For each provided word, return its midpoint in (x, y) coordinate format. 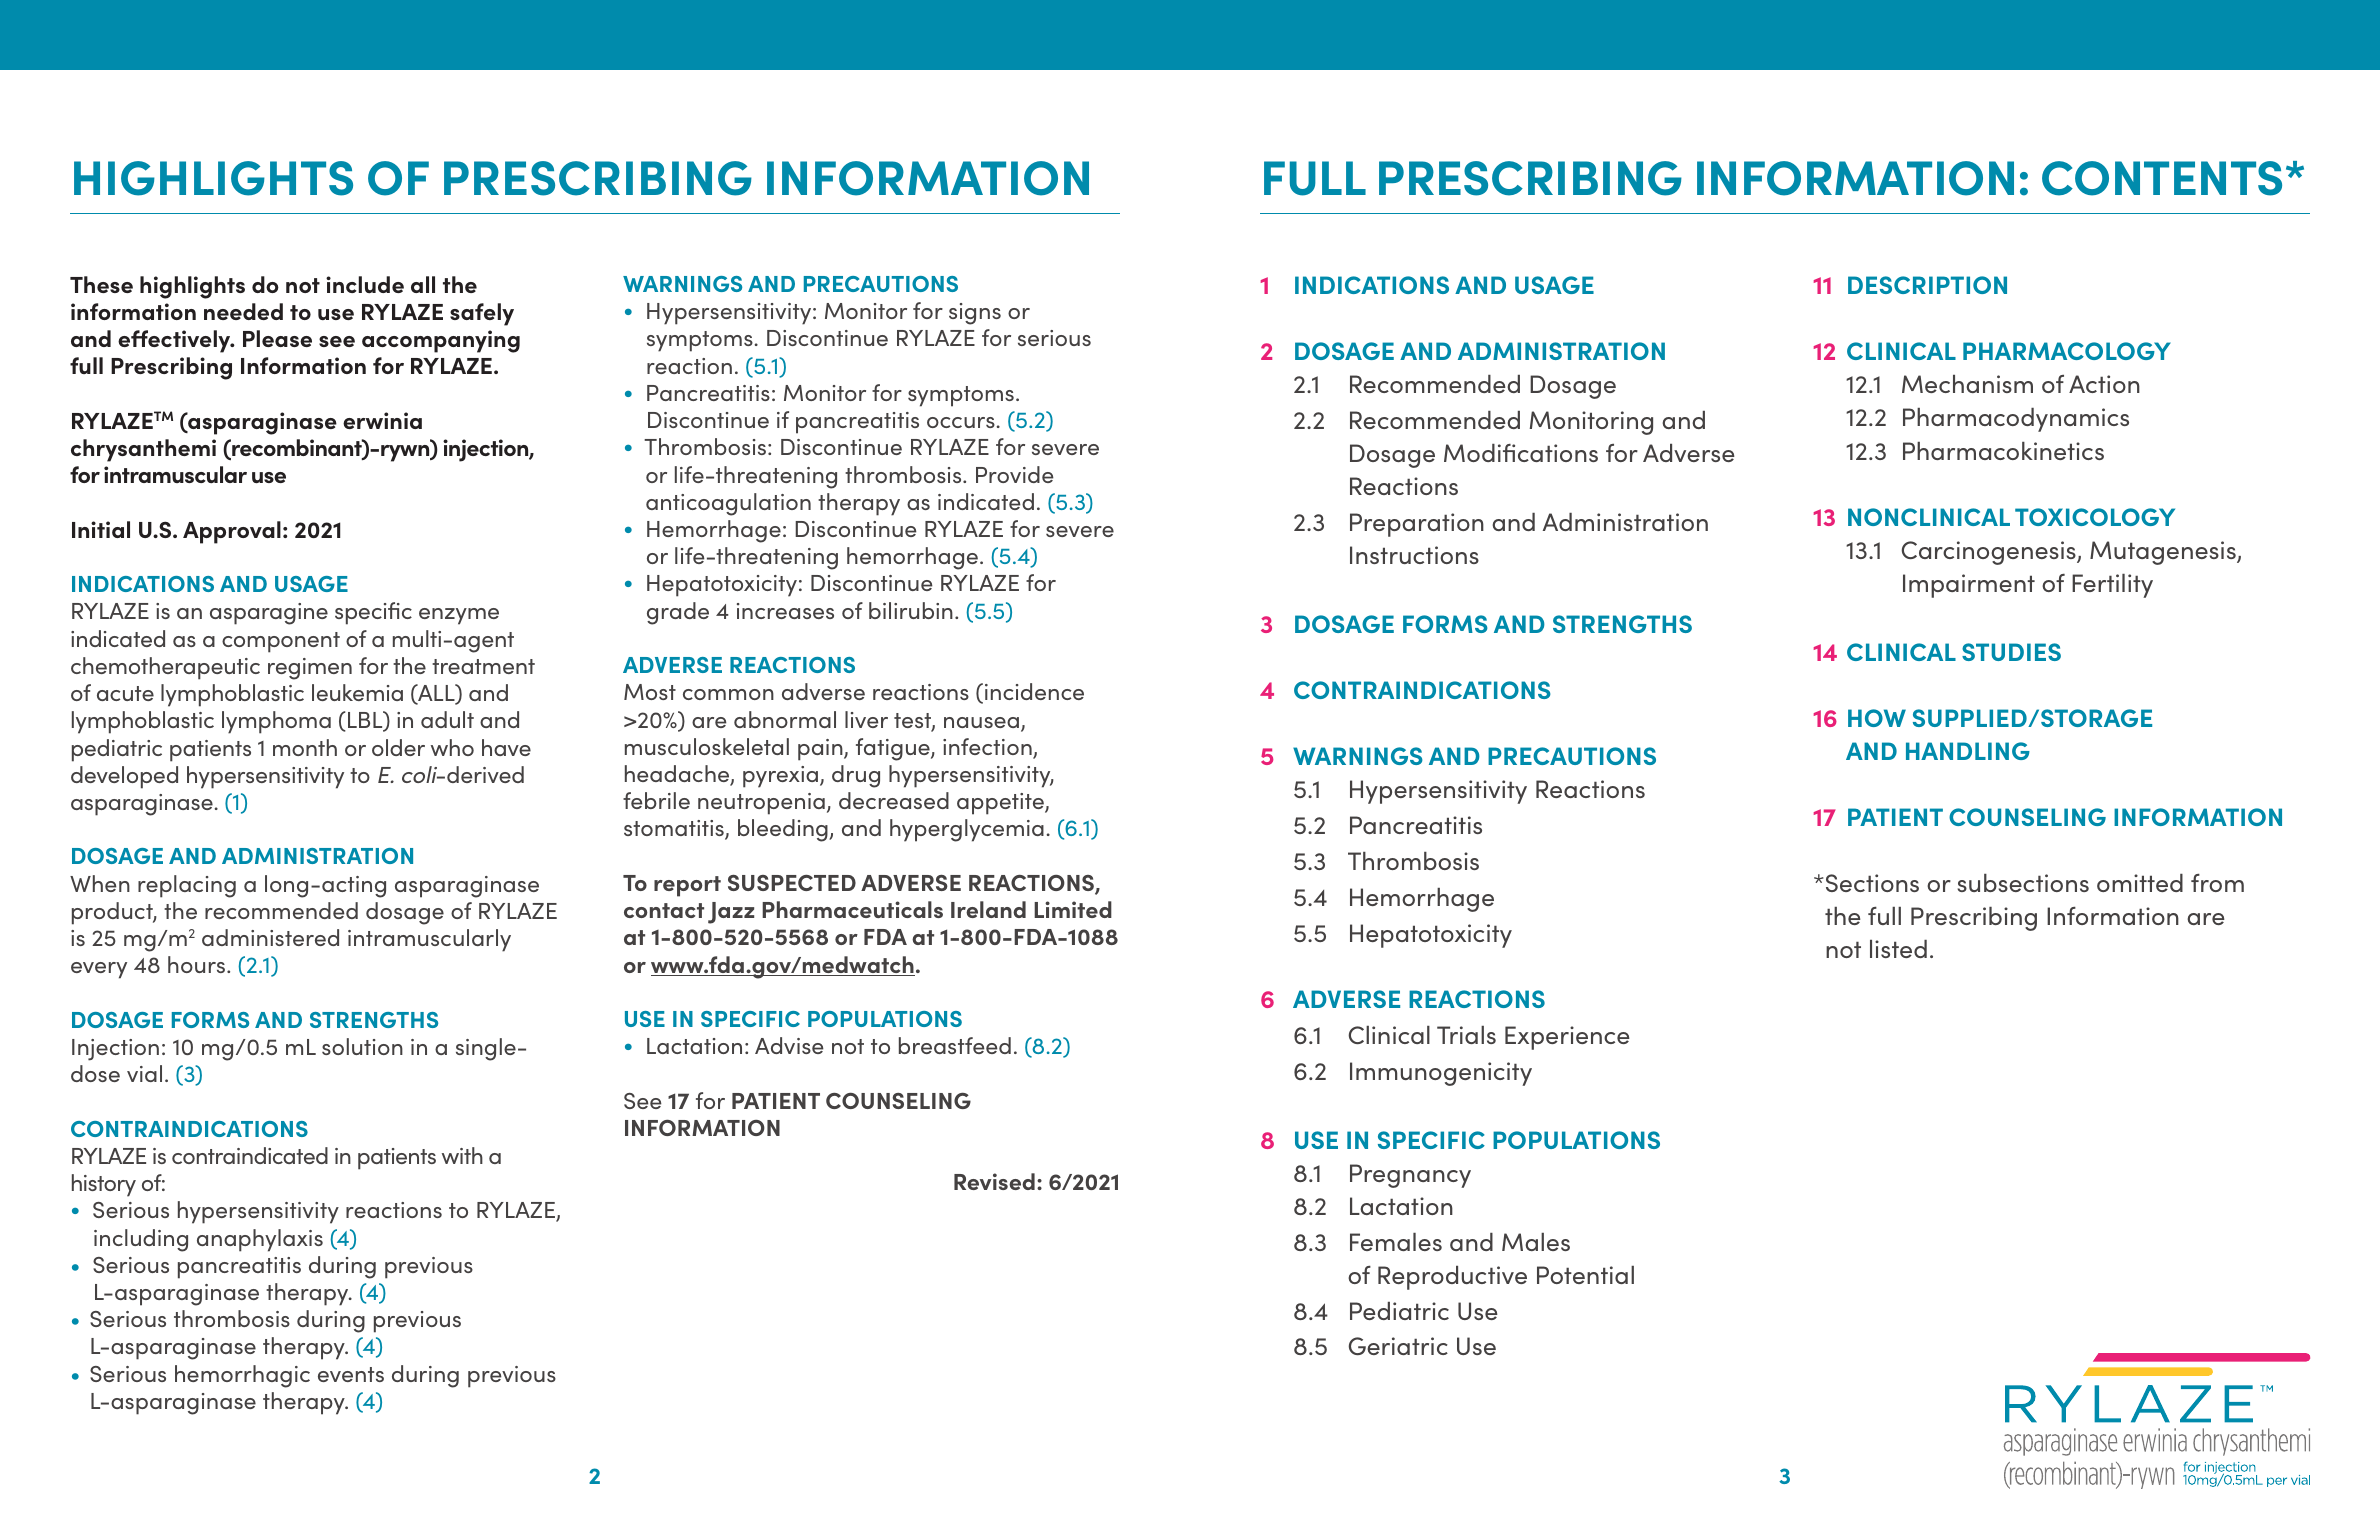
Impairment (1969, 586)
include (365, 284)
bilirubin (911, 610)
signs (975, 314)
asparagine (269, 614)
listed (1898, 949)
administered (270, 937)
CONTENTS (2162, 178)
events (351, 1374)
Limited (1073, 909)
